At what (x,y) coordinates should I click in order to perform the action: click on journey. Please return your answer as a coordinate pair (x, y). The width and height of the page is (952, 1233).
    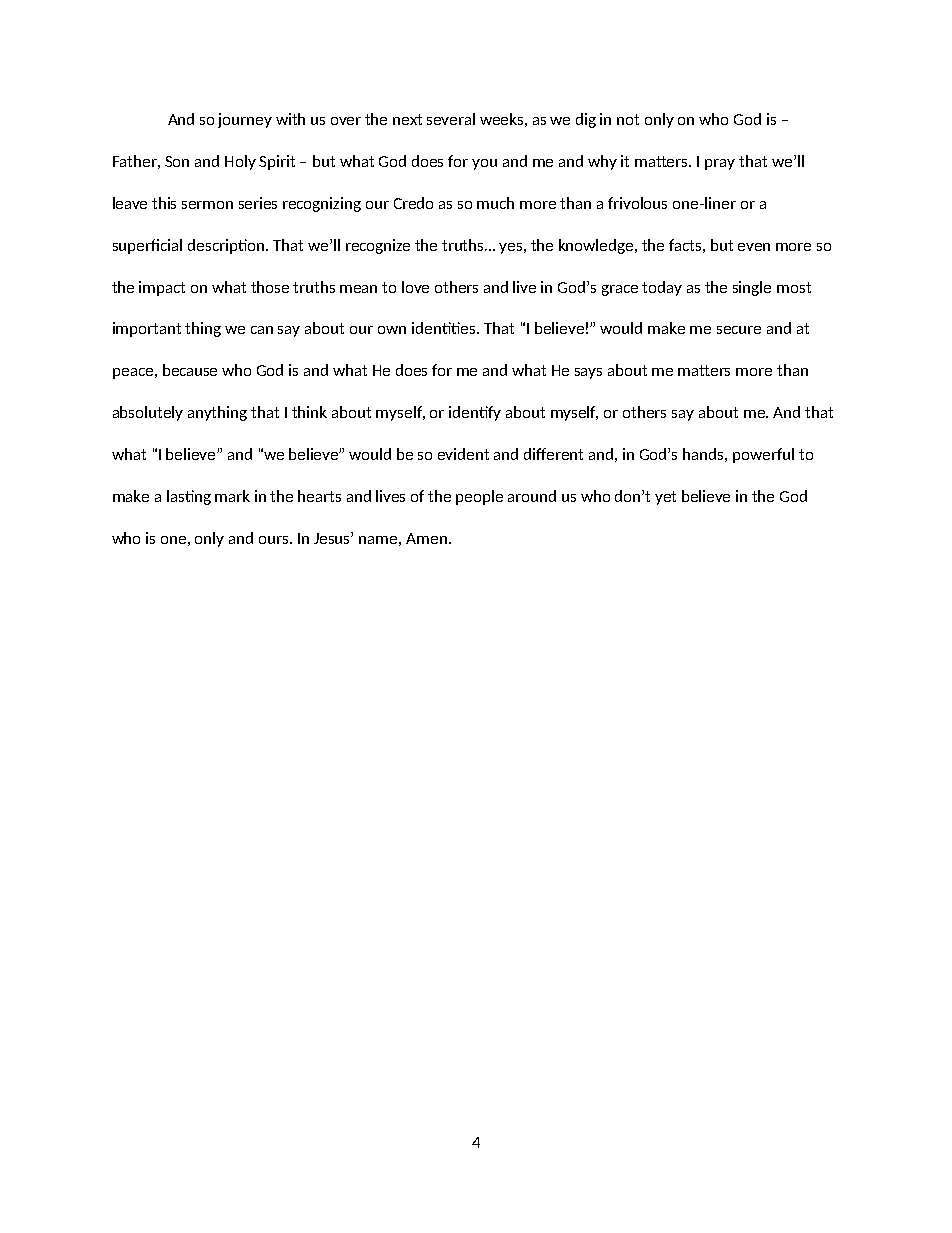
    Looking at the image, I should click on (245, 120).
